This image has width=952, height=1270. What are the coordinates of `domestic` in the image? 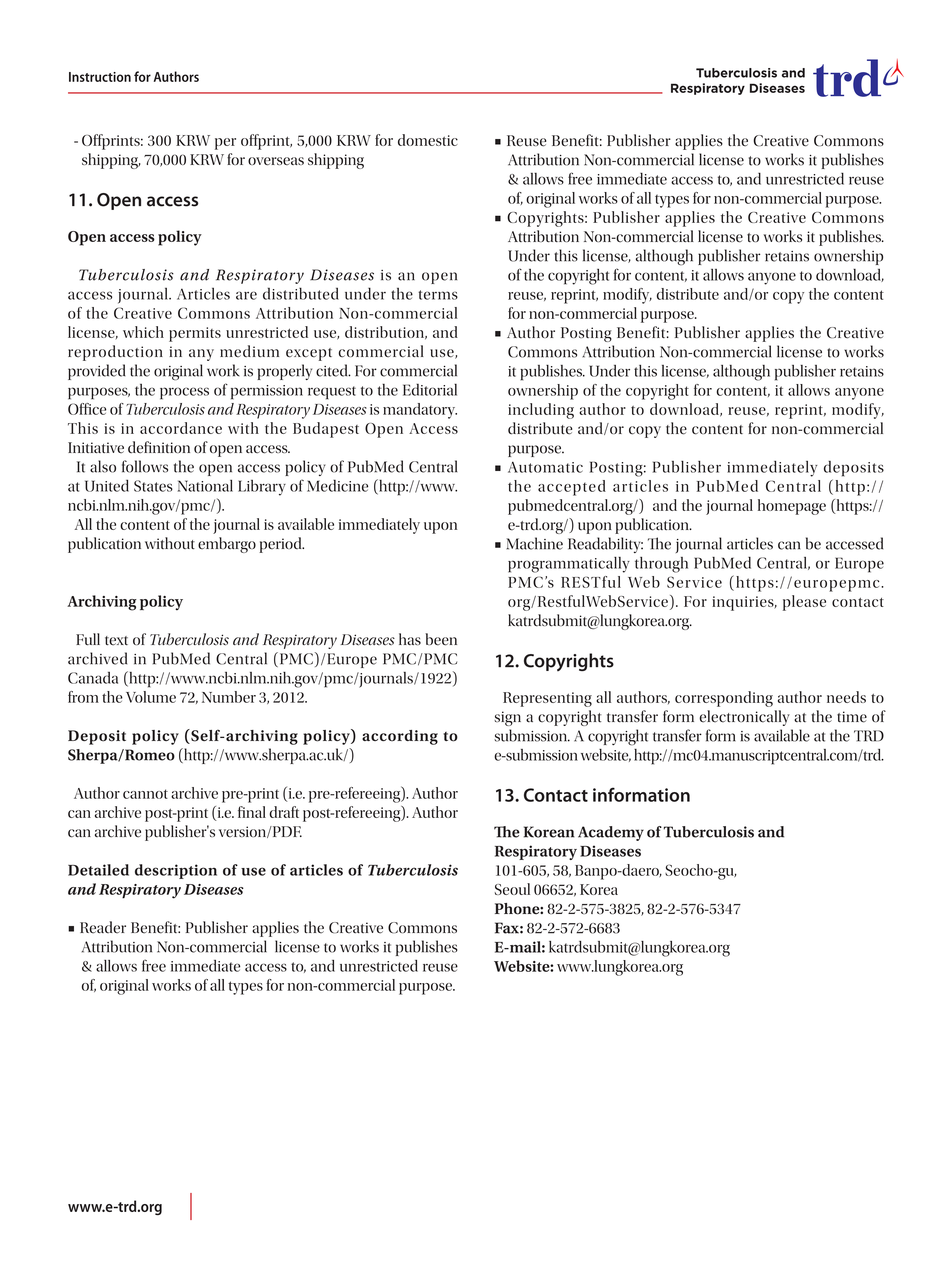 It's located at (428, 140).
